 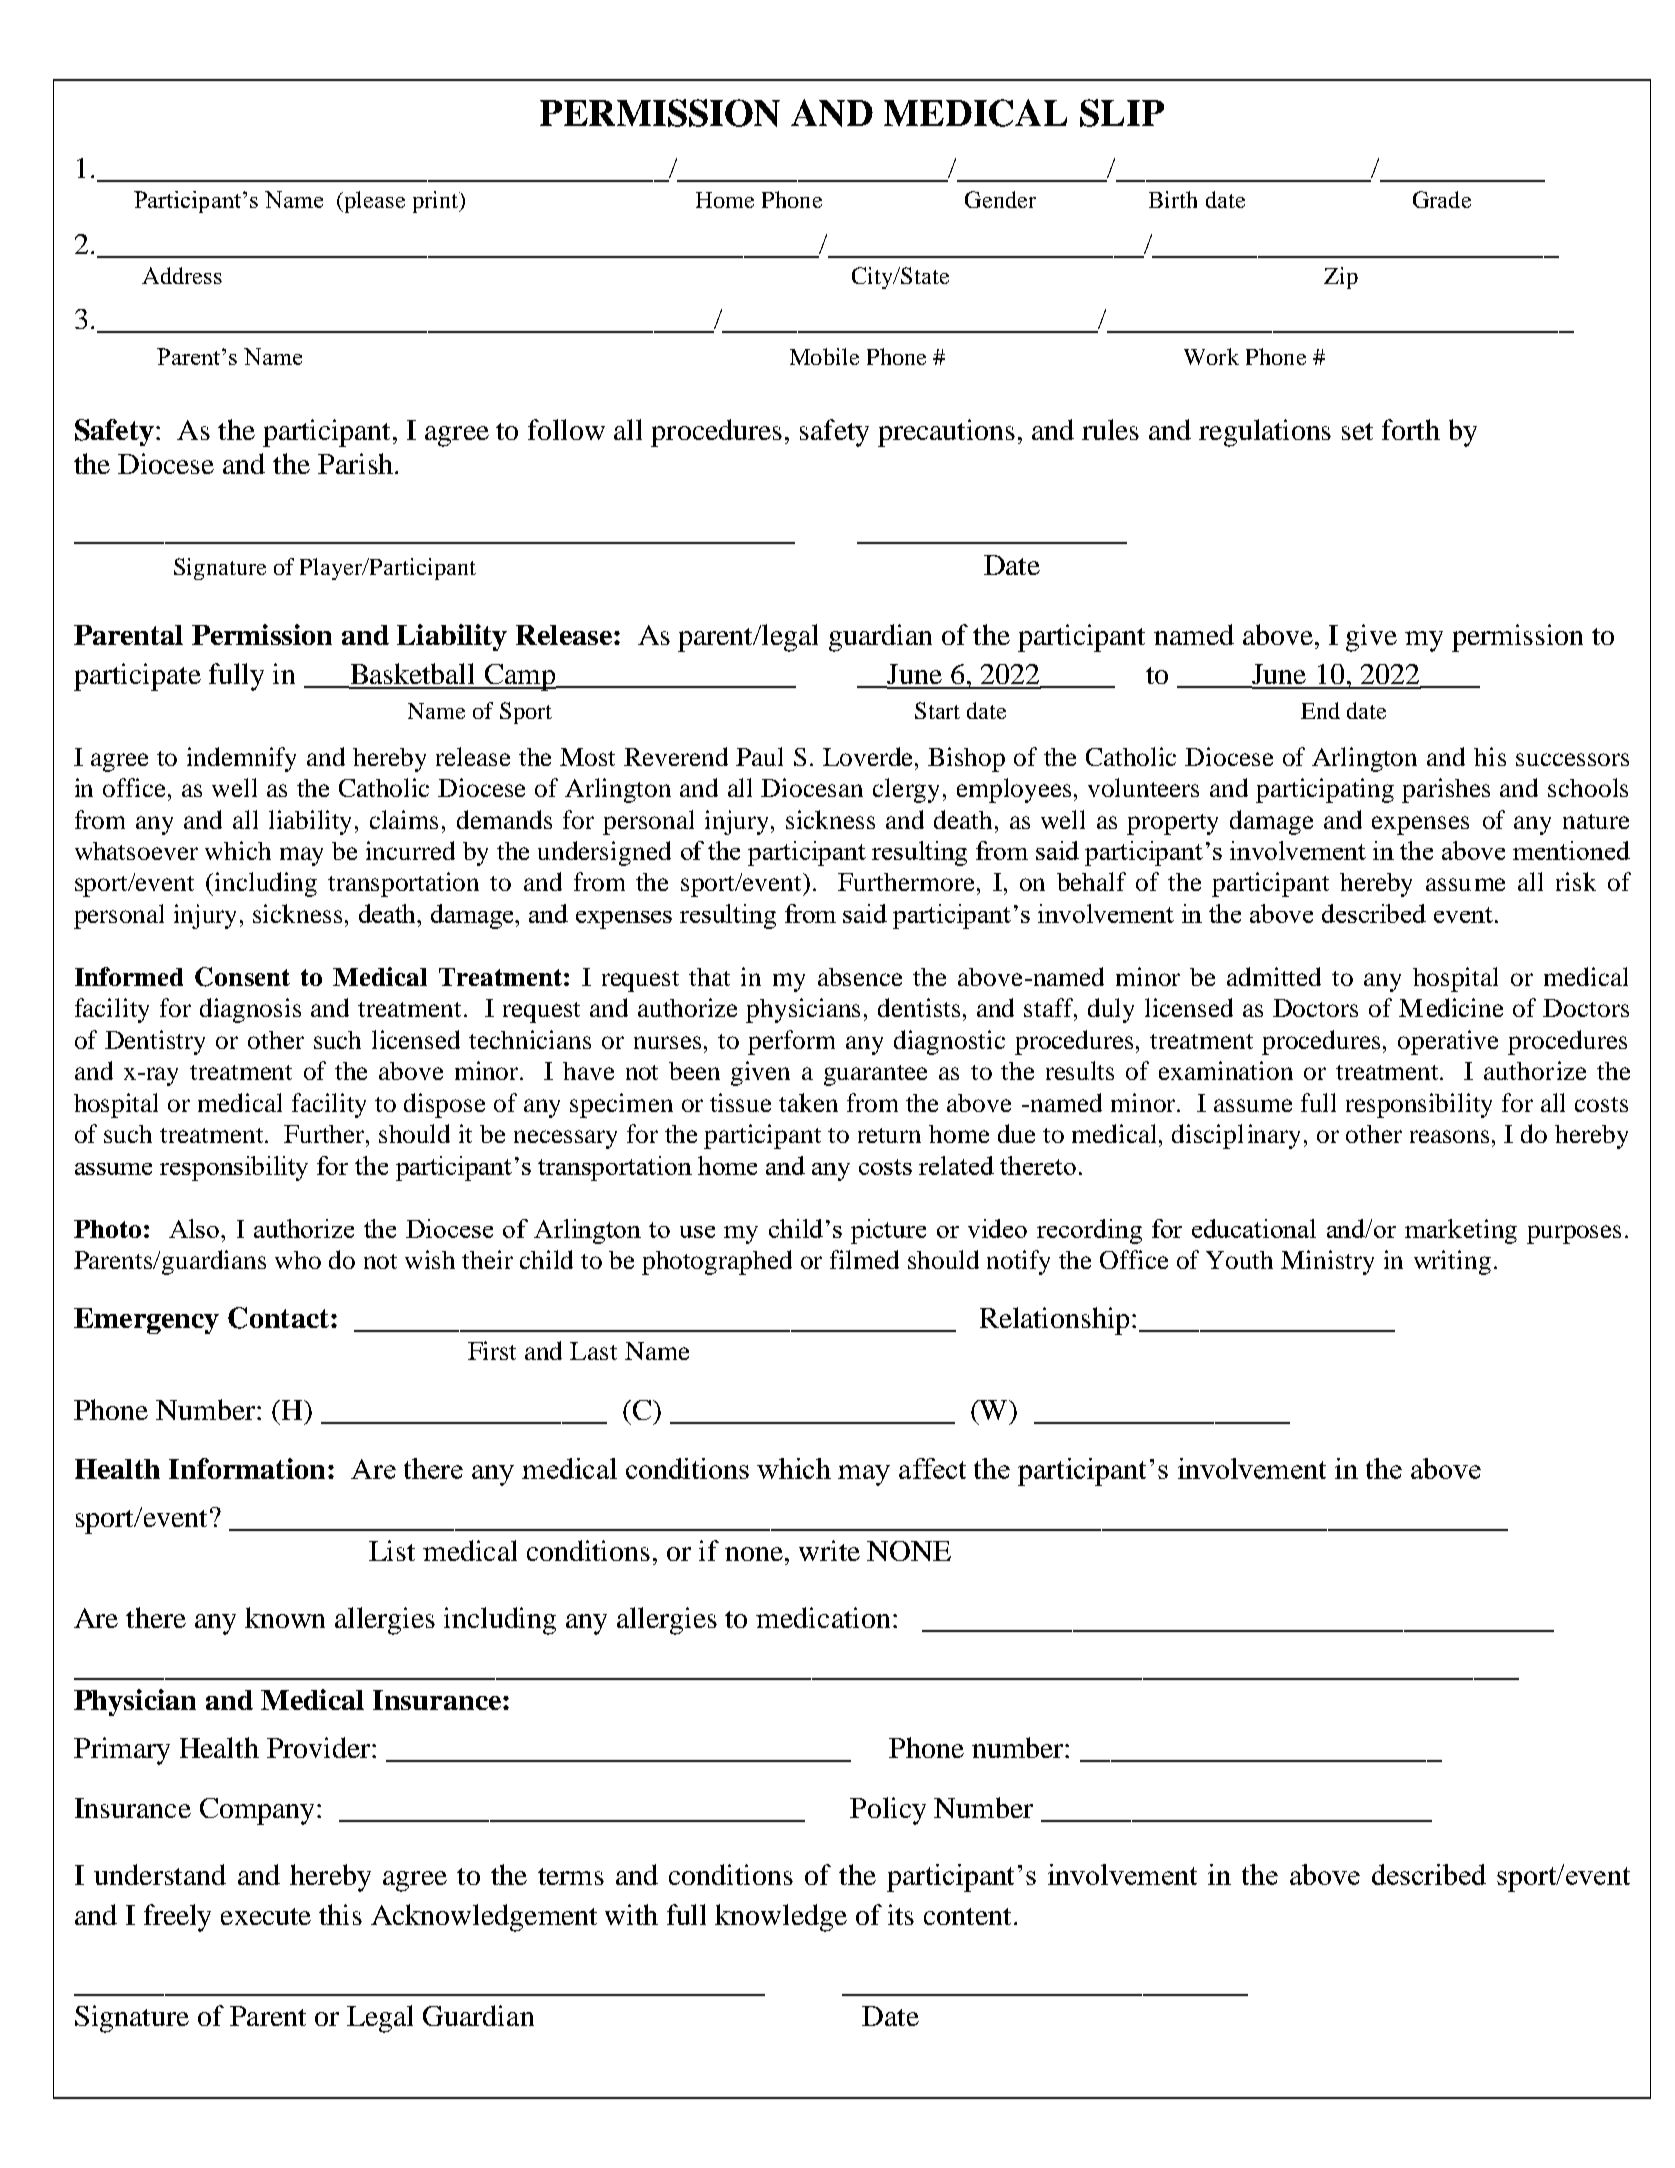 What do you see at coordinates (1411, 429) in the image?
I see `forth` at bounding box center [1411, 429].
